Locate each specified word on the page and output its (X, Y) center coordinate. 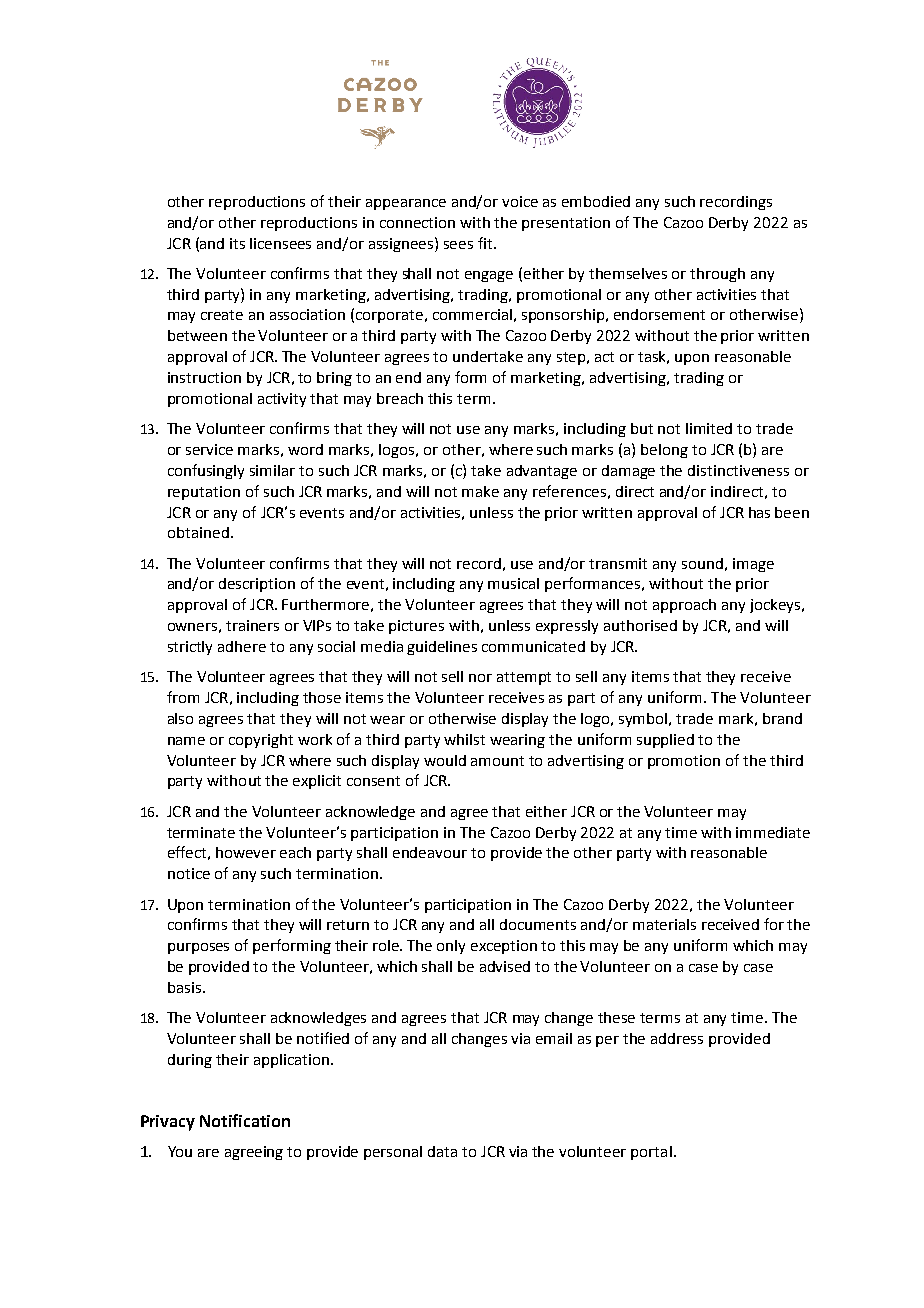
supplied (665, 741)
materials (664, 924)
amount (497, 761)
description (257, 585)
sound (702, 563)
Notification (245, 1120)
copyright (261, 741)
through (717, 275)
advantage (542, 472)
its (237, 243)
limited (709, 428)
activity (282, 400)
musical (513, 583)
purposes (198, 948)
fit (486, 243)
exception (504, 947)
